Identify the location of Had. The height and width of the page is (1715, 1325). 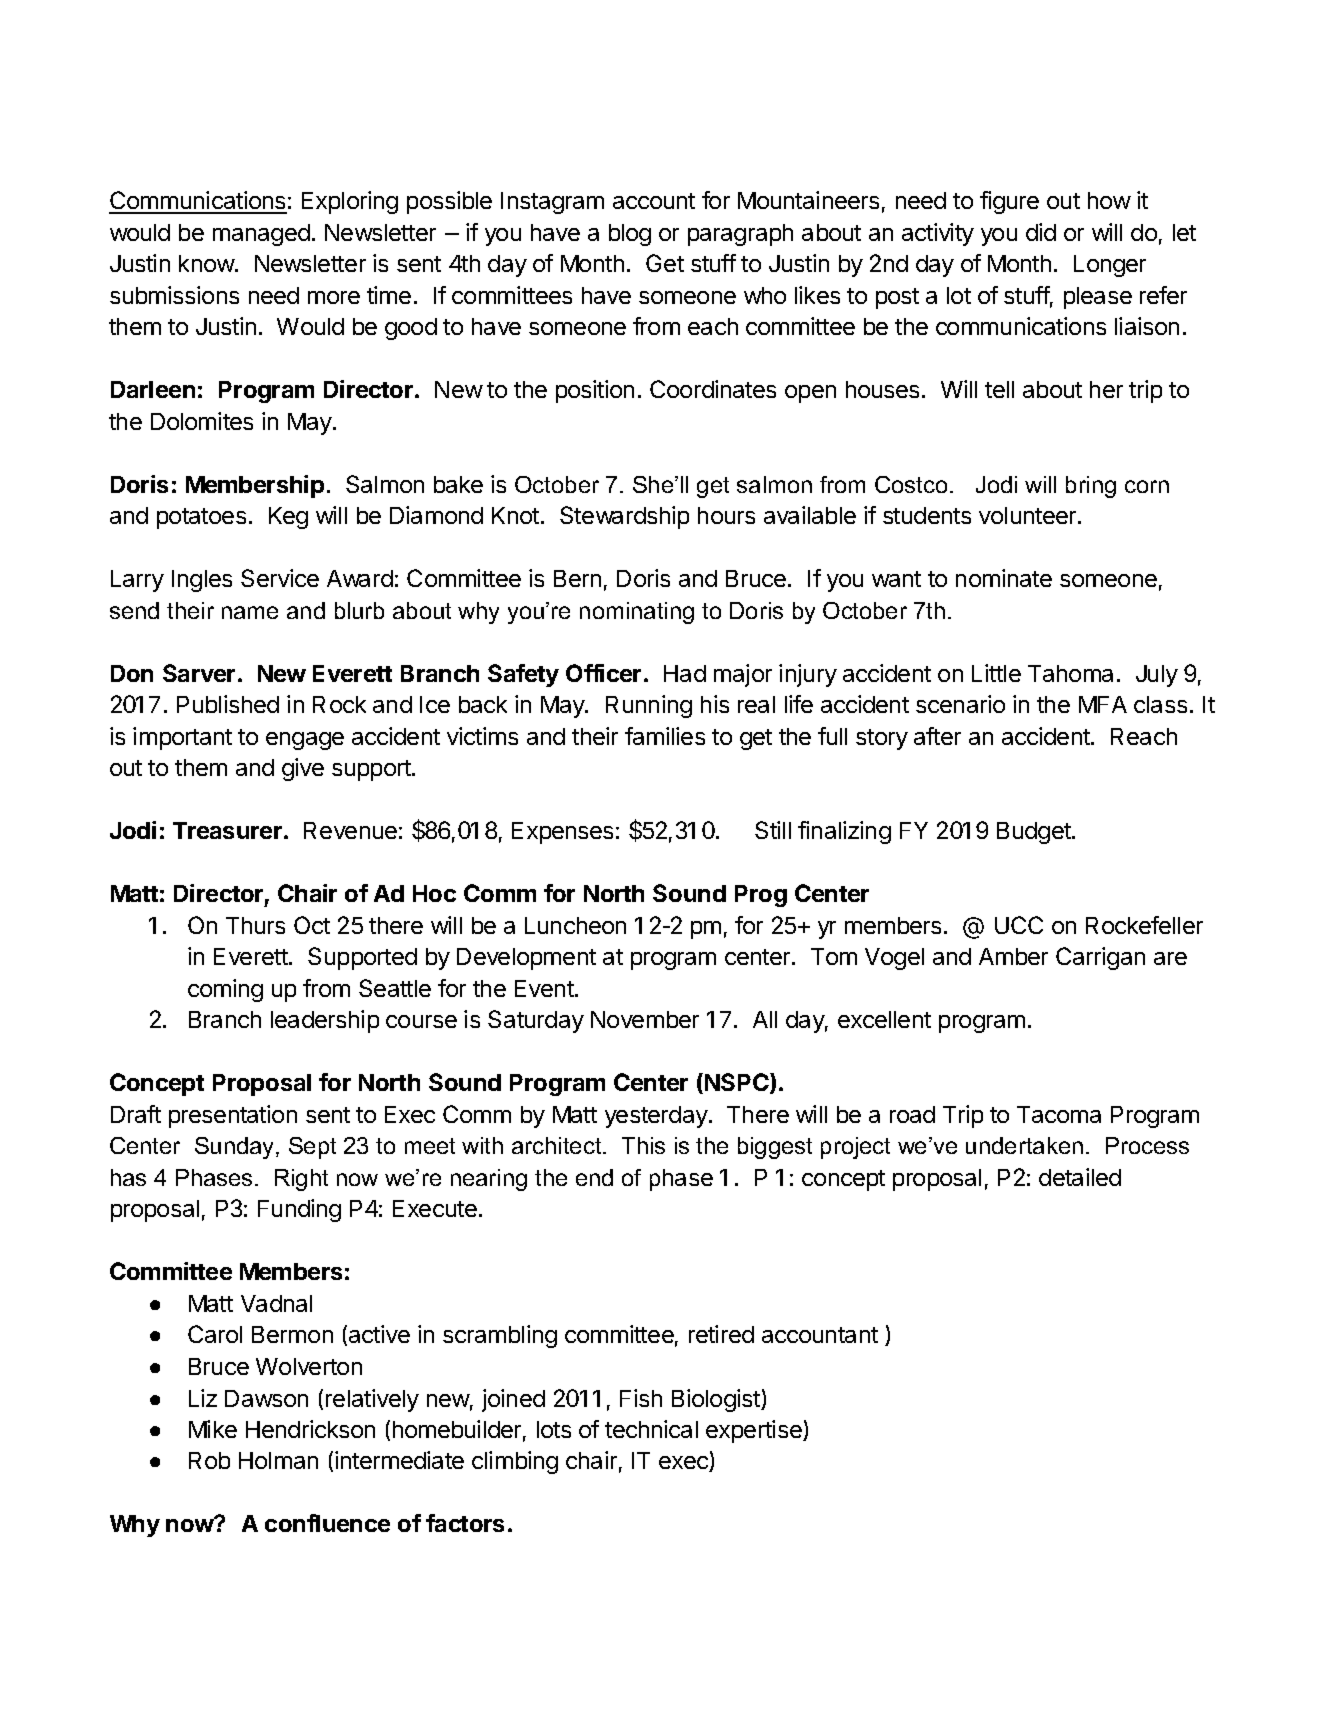
(685, 673).
